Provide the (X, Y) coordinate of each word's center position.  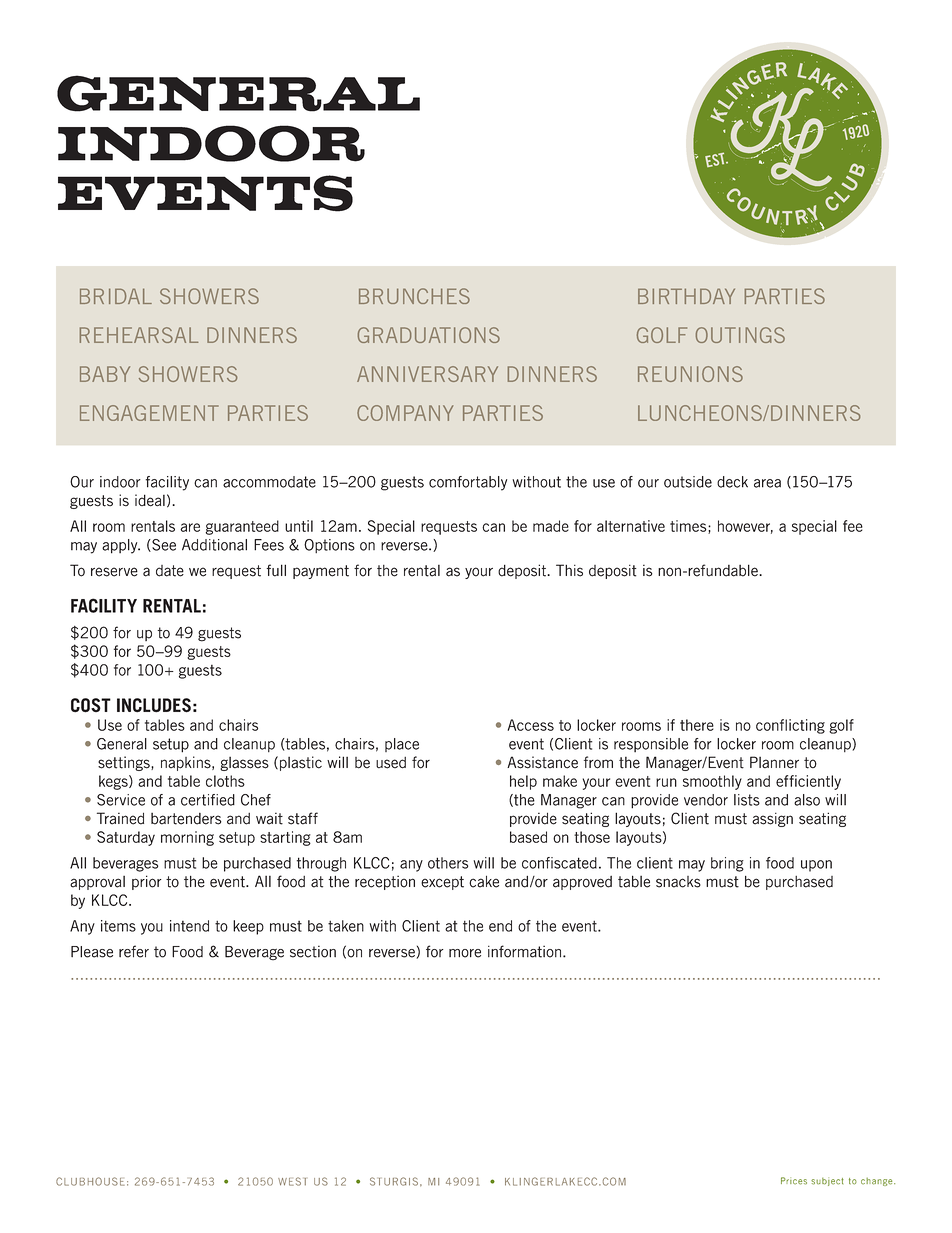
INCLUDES (154, 705)
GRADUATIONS (429, 335)
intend (189, 926)
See (163, 545)
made (551, 526)
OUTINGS (740, 335)
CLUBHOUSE (90, 1181)
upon (816, 866)
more (465, 953)
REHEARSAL (139, 335)
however (745, 527)
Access (530, 725)
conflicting (790, 726)
